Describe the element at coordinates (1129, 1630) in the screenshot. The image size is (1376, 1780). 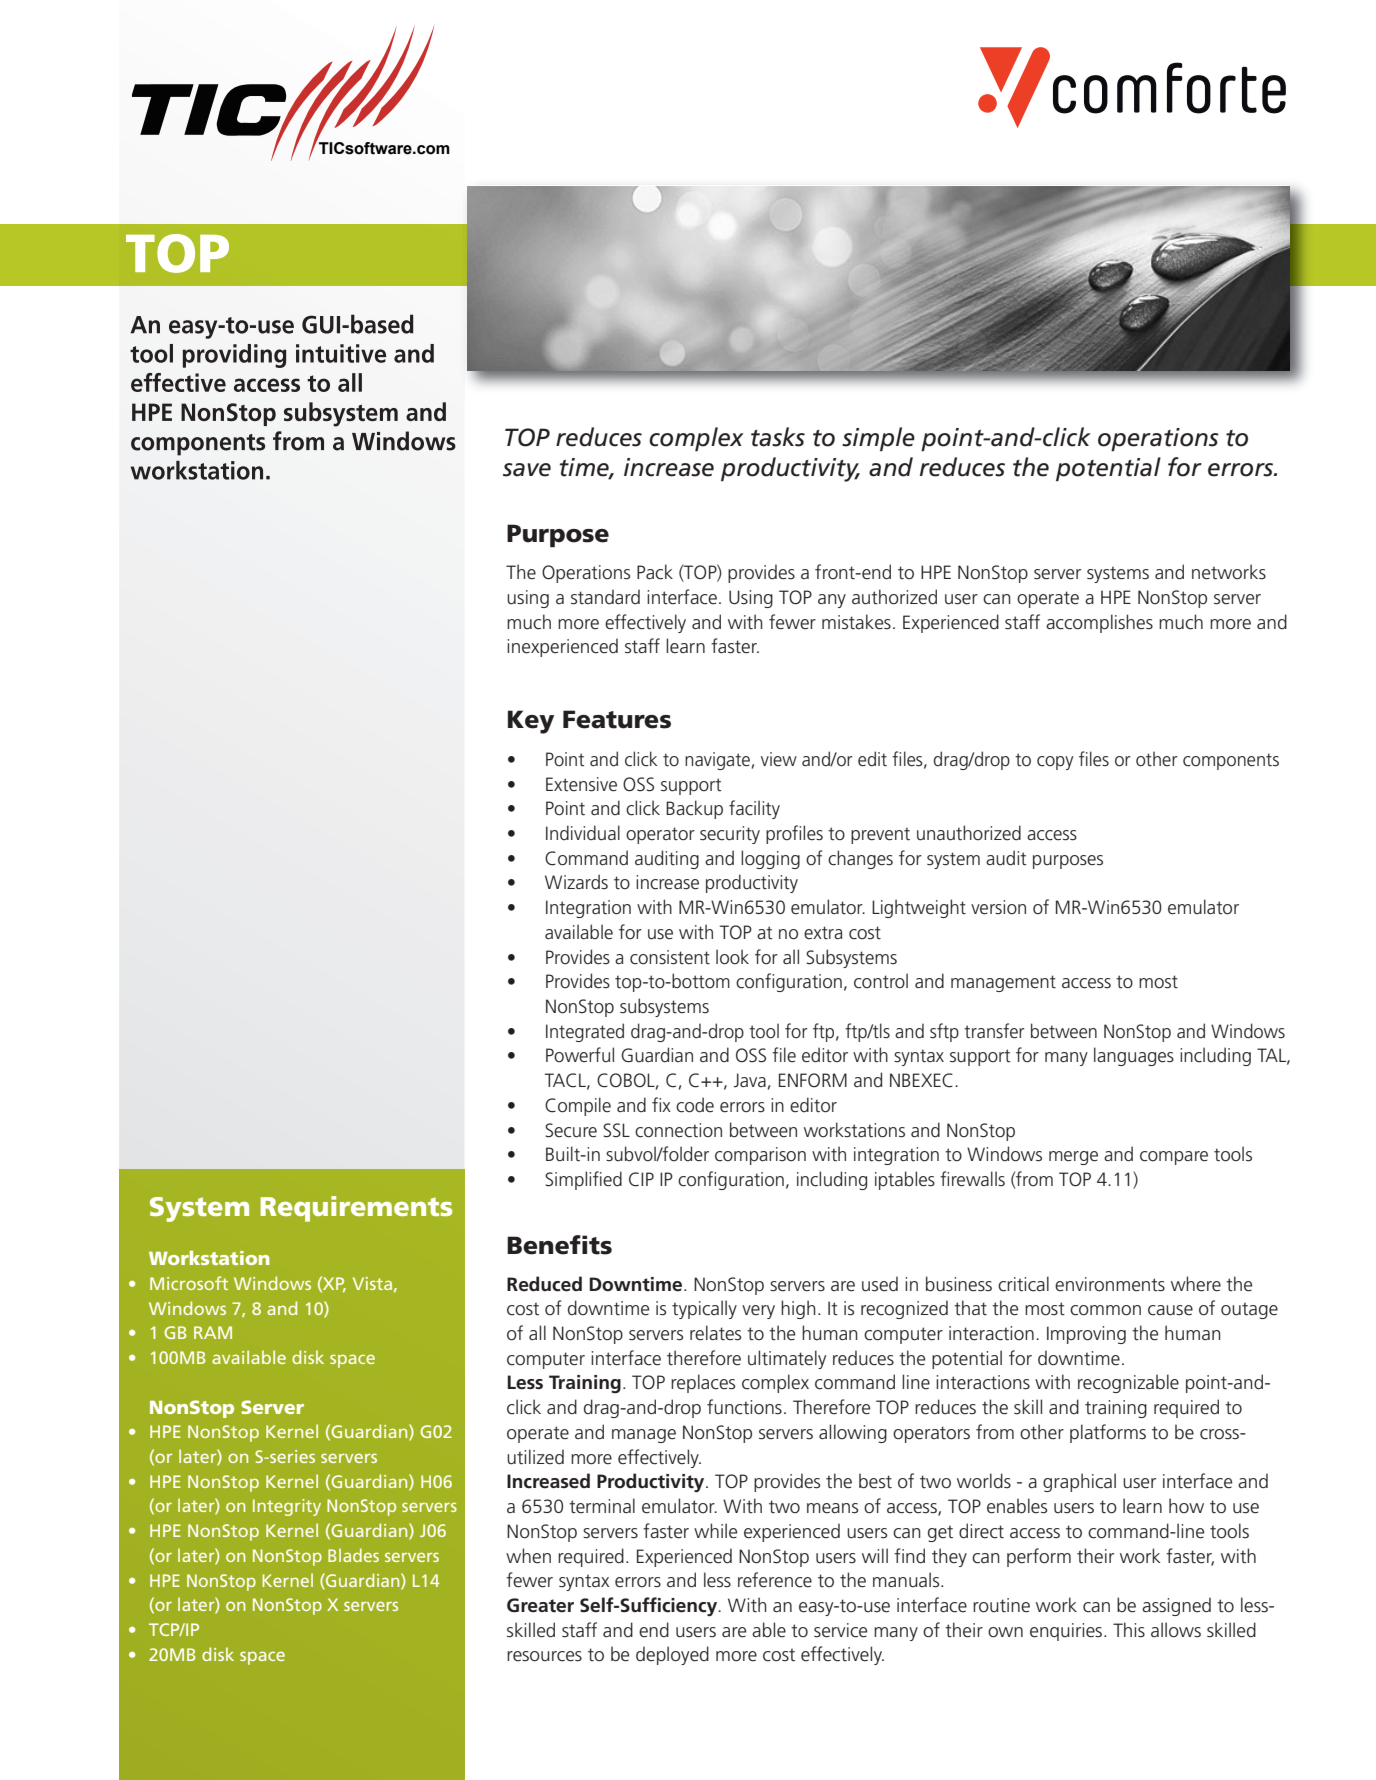
I see `This` at that location.
